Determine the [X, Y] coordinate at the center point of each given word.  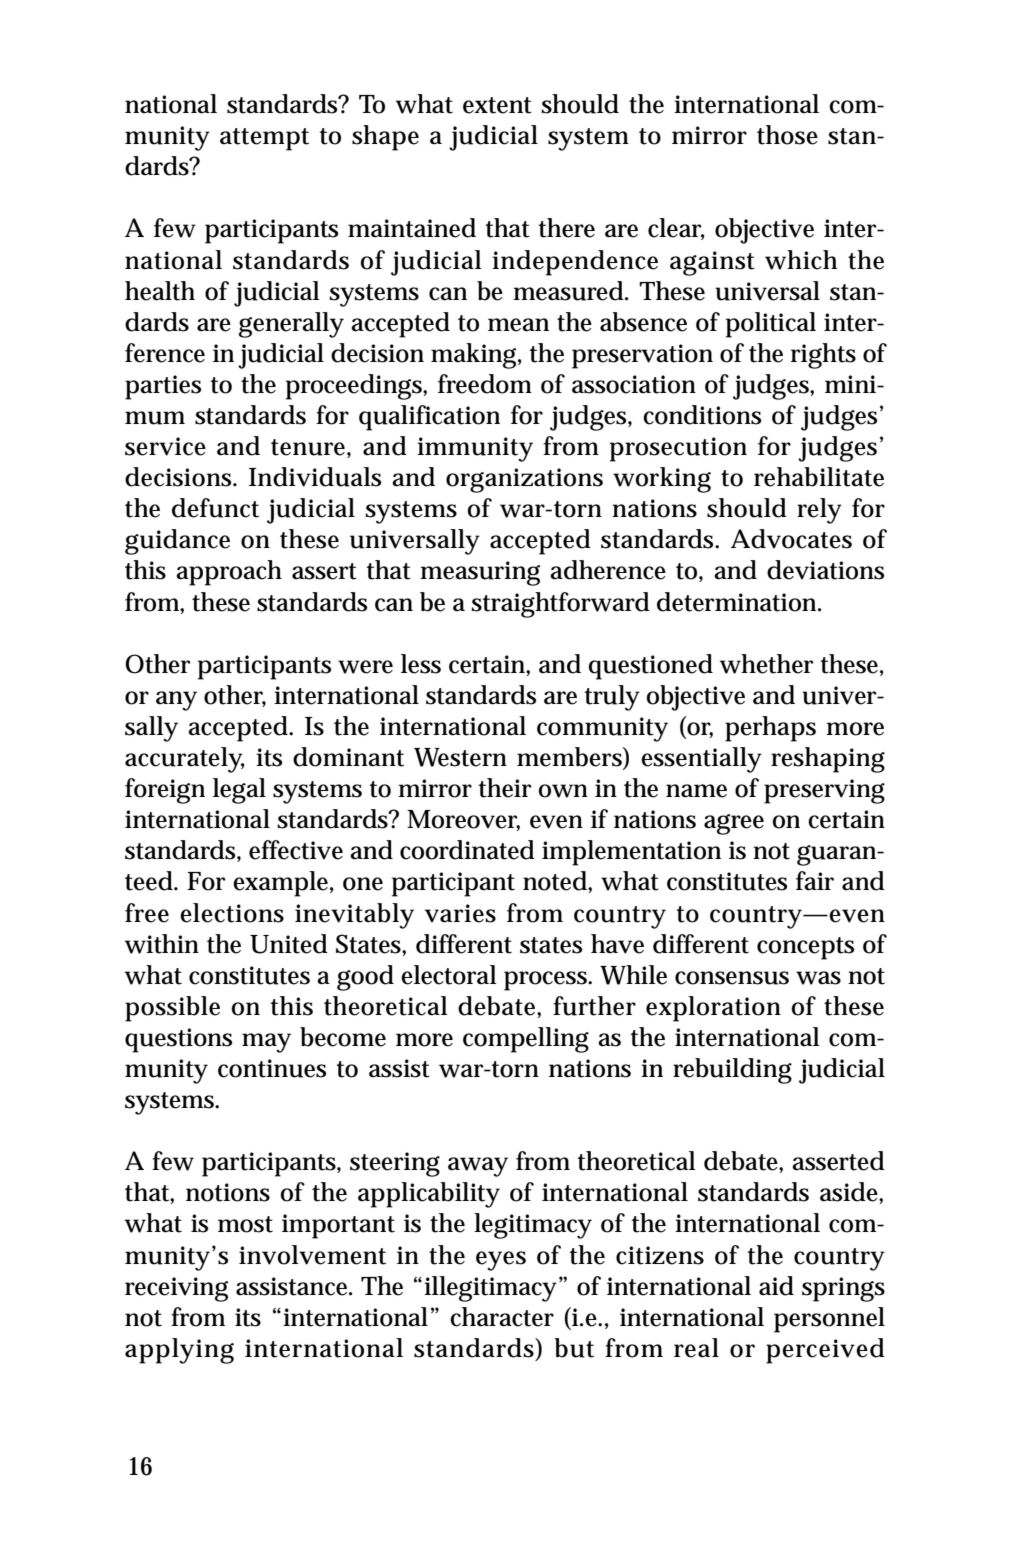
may [266, 1043]
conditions [702, 415]
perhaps [770, 729]
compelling [526, 1040]
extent [497, 105]
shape [385, 138]
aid [776, 1286]
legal [239, 791]
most [245, 1224]
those [787, 135]
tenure [308, 447]
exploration [713, 1009]
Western [460, 757]
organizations [524, 480]
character [502, 1317]
